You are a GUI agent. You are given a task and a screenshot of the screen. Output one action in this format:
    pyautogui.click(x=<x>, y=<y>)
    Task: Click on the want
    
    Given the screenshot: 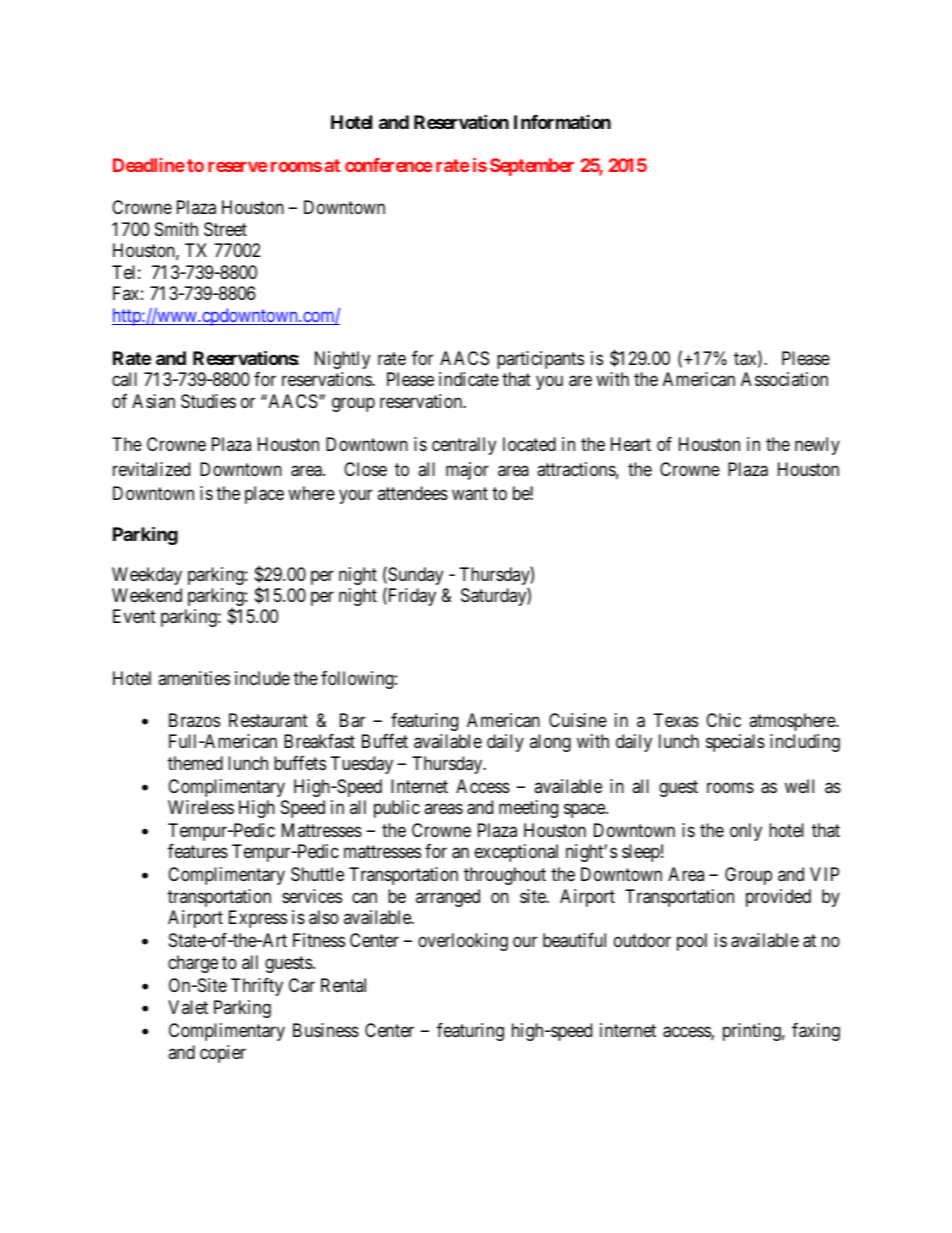 What is the action you would take?
    pyautogui.click(x=470, y=494)
